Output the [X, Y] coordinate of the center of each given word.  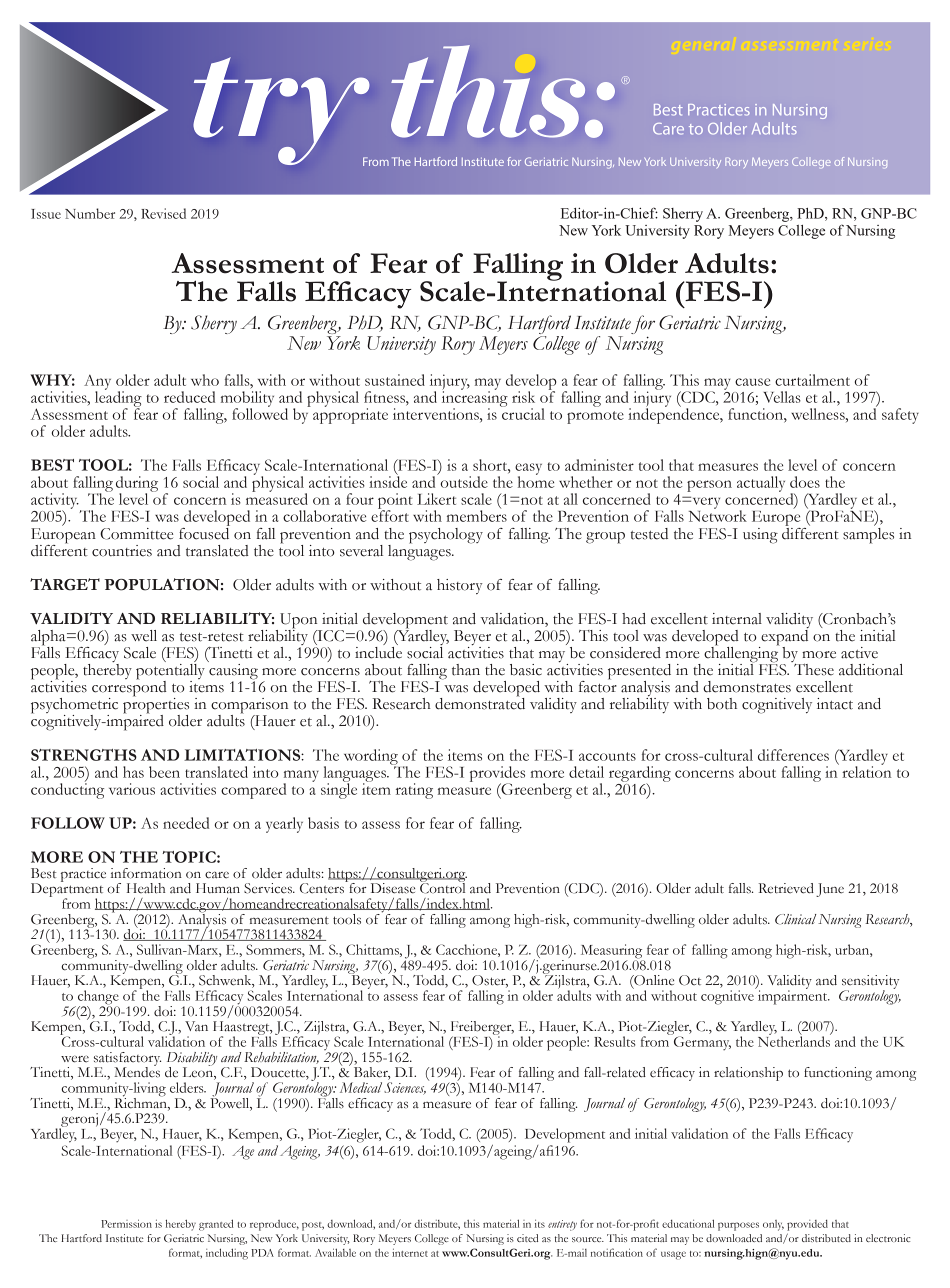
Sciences [405, 1088]
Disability [192, 1060]
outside [464, 482]
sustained [395, 380]
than [466, 670]
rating [414, 791]
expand [784, 637]
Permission [126, 1223]
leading [118, 399]
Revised [163, 213]
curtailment [812, 380]
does [805, 482]
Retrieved [786, 888]
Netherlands [794, 1040]
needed [186, 823]
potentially [170, 671]
